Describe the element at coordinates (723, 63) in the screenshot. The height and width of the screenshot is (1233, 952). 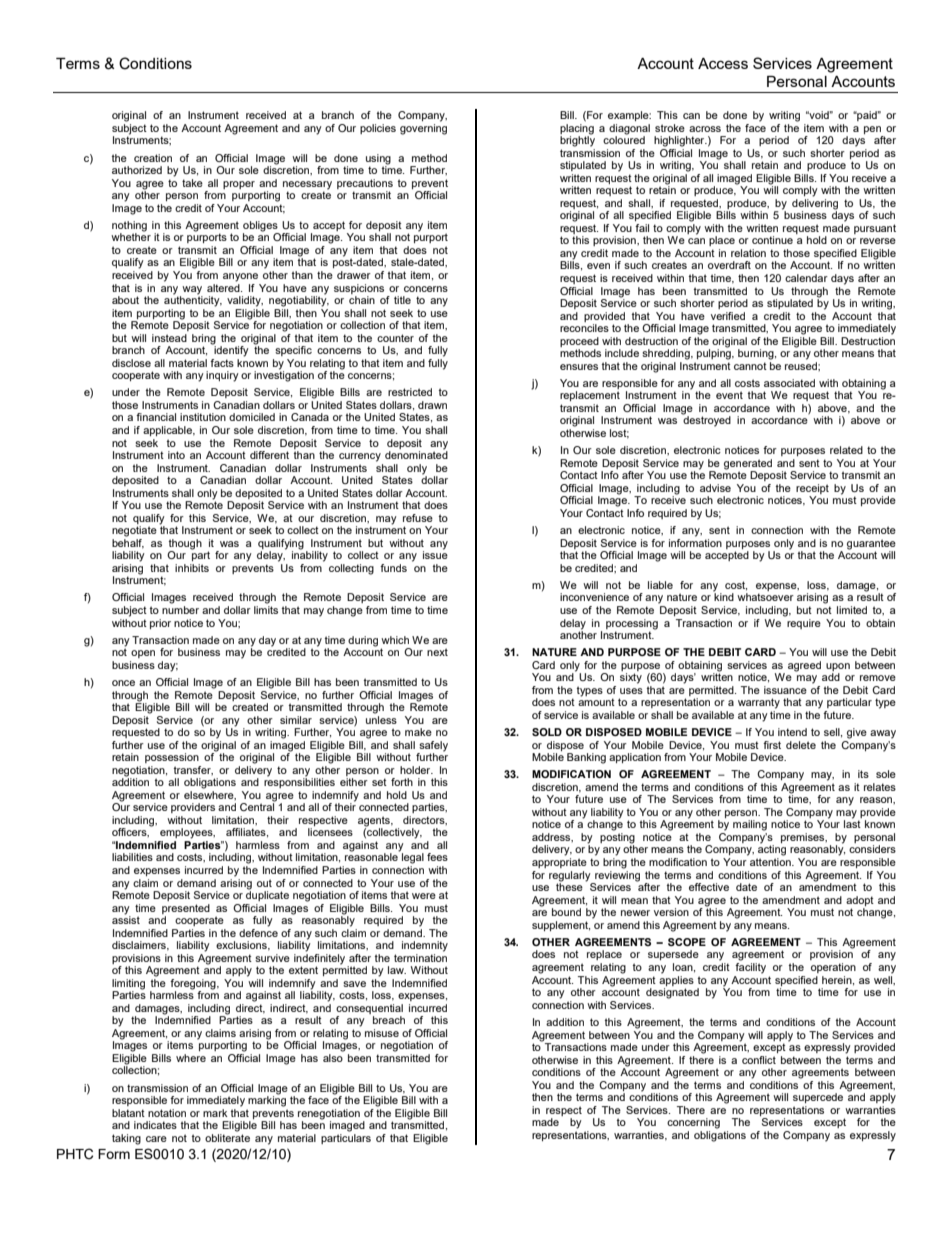
I see `Access` at that location.
